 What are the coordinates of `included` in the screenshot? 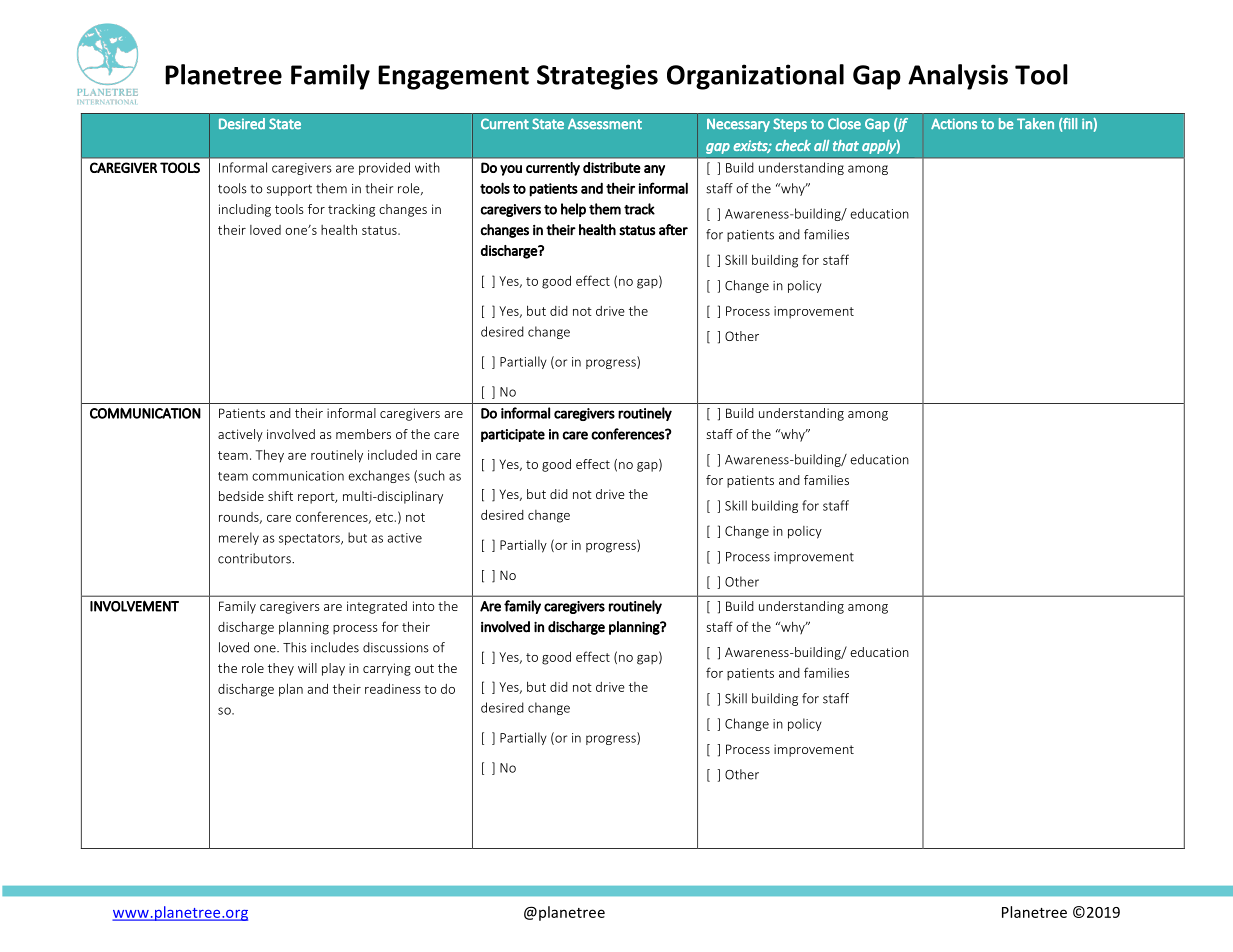 It's located at (392, 455).
